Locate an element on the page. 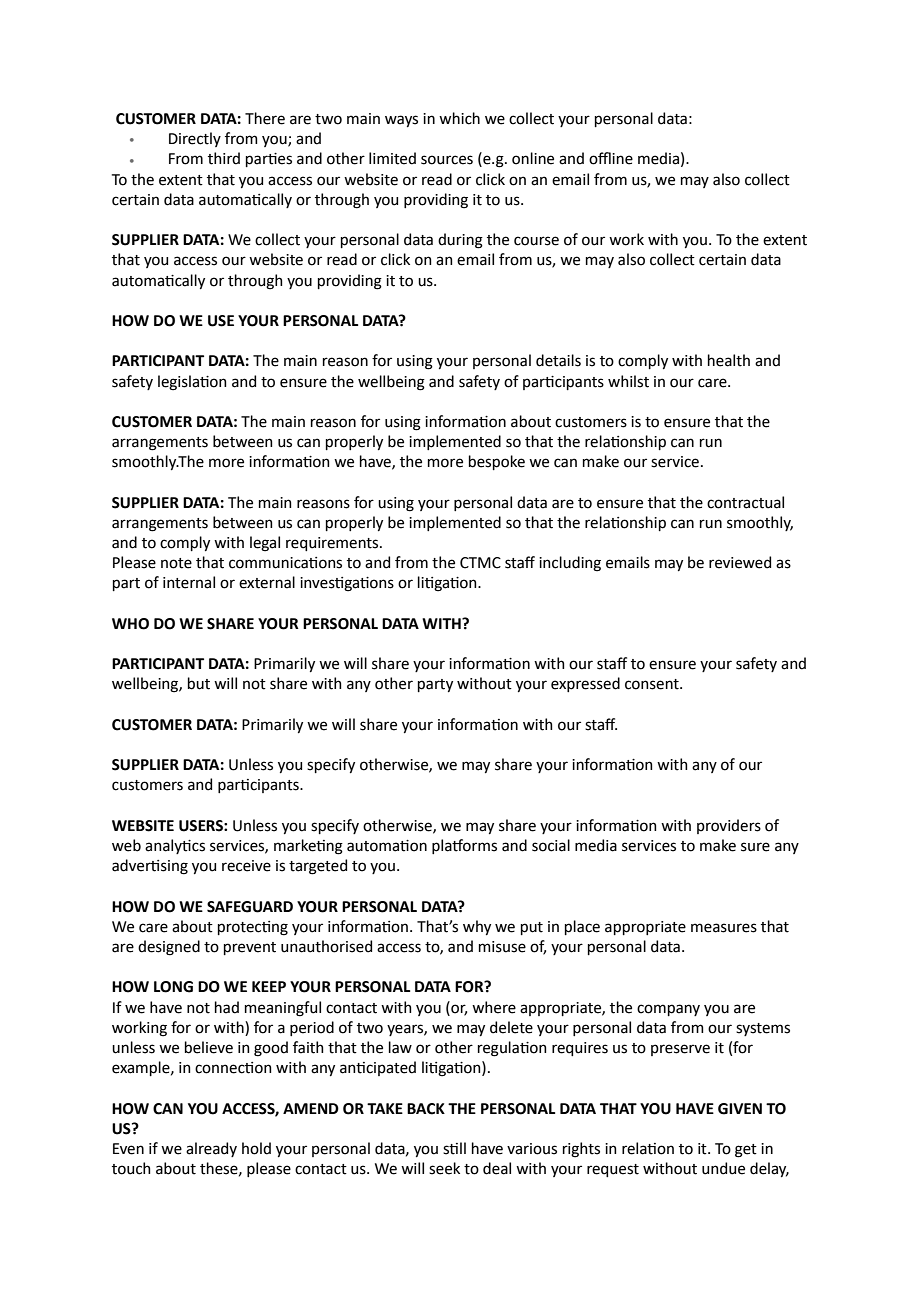 The width and height of the document is (924, 1308). contractual is located at coordinates (745, 502).
